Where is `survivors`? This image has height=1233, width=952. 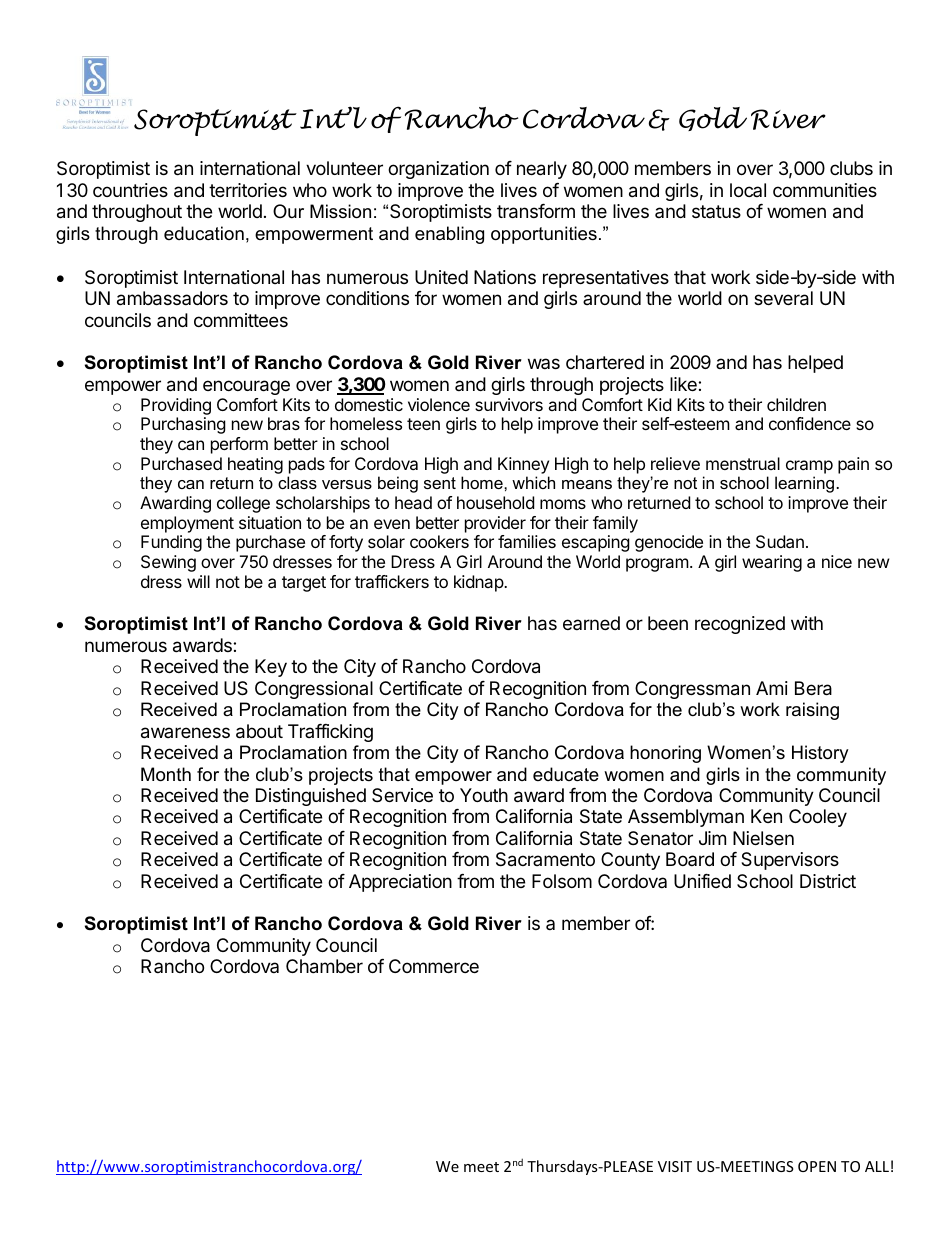
survivors is located at coordinates (509, 404).
